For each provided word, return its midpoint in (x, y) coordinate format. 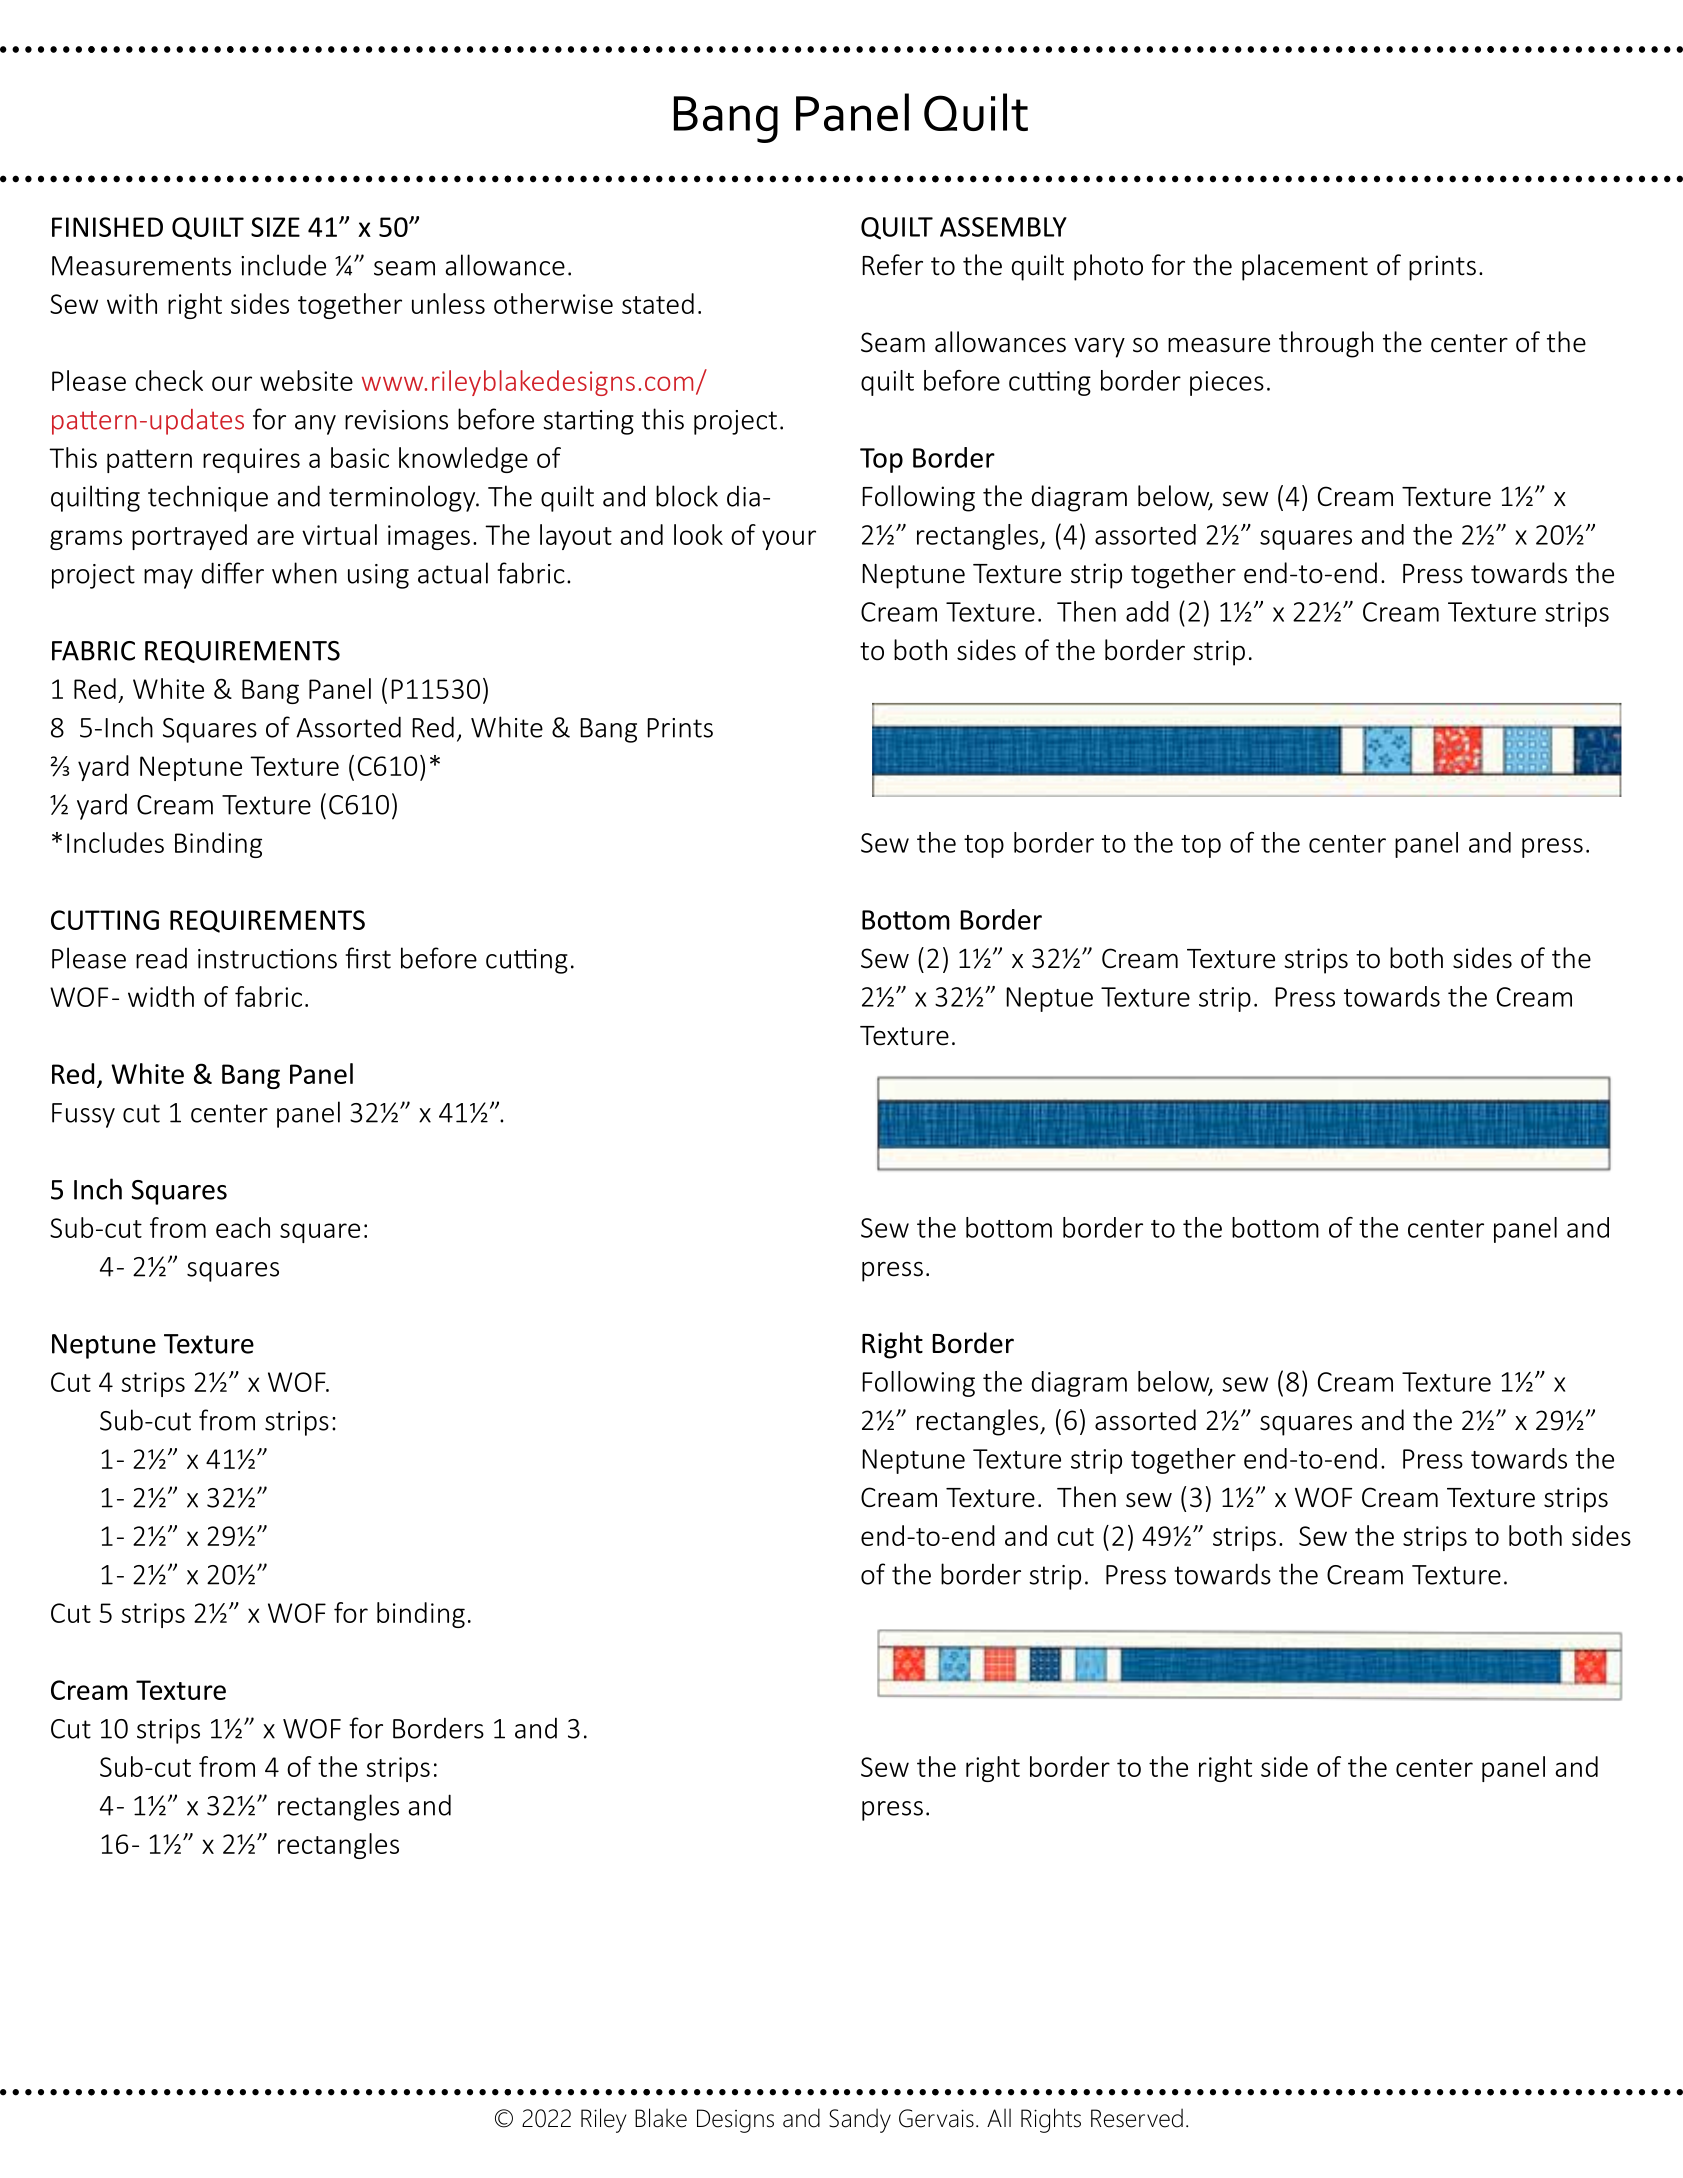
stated (658, 303)
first (368, 958)
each (243, 1227)
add (1147, 611)
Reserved (1137, 2118)
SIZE (275, 227)
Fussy (83, 1115)
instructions (267, 959)
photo (1108, 267)
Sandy (860, 2120)
